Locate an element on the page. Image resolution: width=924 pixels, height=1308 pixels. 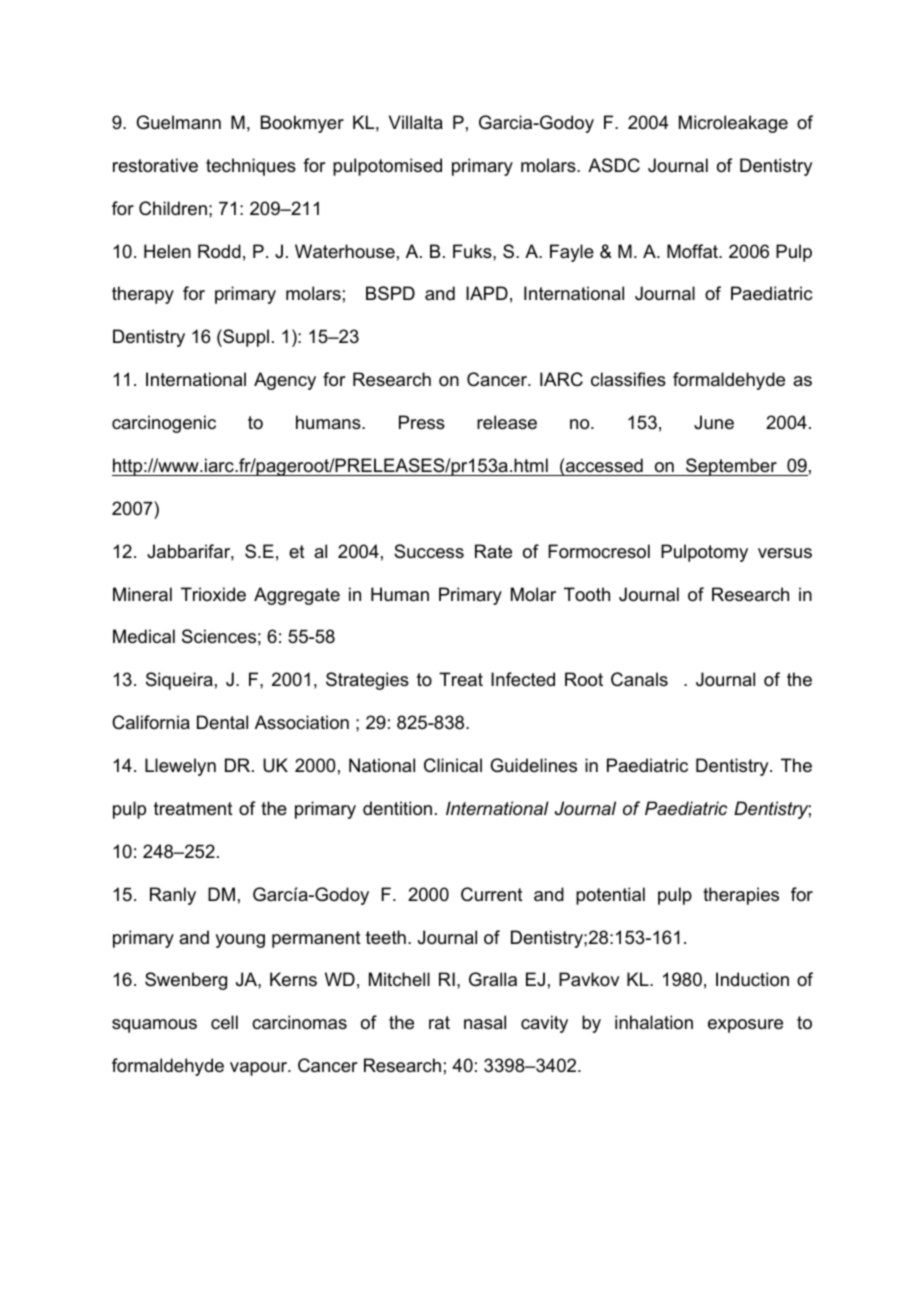
therapies is located at coordinates (741, 896).
